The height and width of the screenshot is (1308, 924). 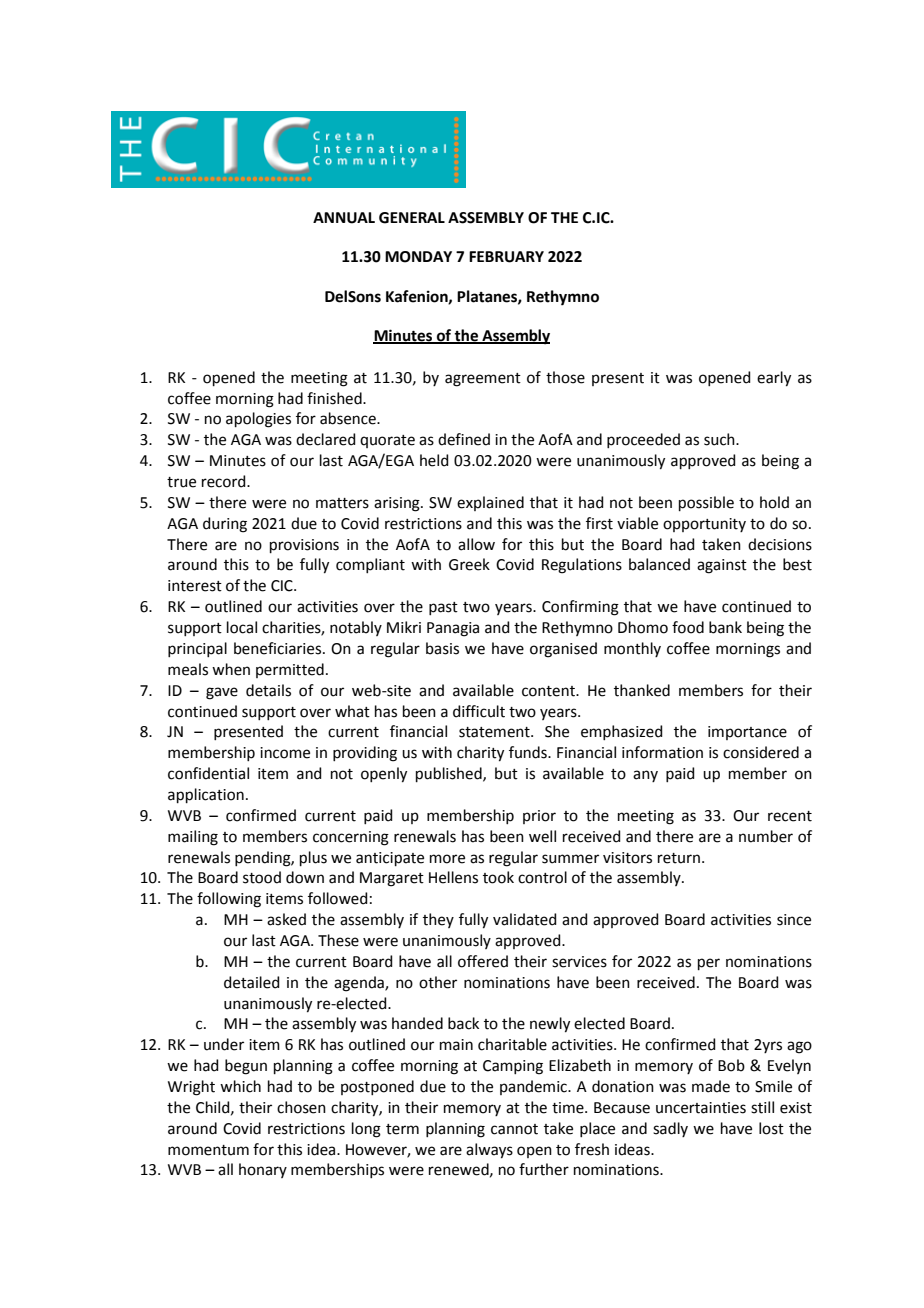 I want to click on FEBRUARY, so click(x=506, y=257).
